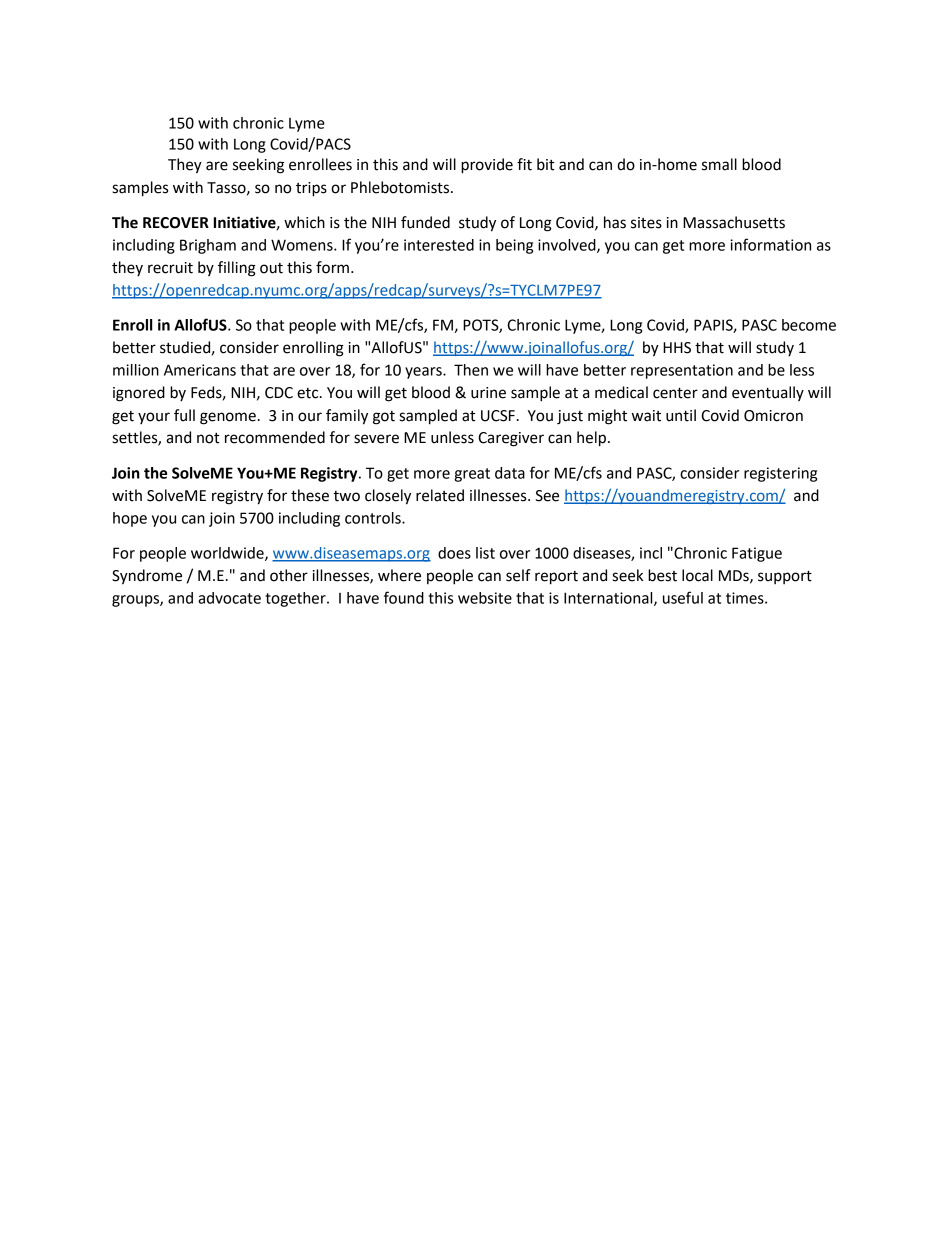 The width and height of the document is (952, 1233). I want to click on Caregiver, so click(511, 439).
